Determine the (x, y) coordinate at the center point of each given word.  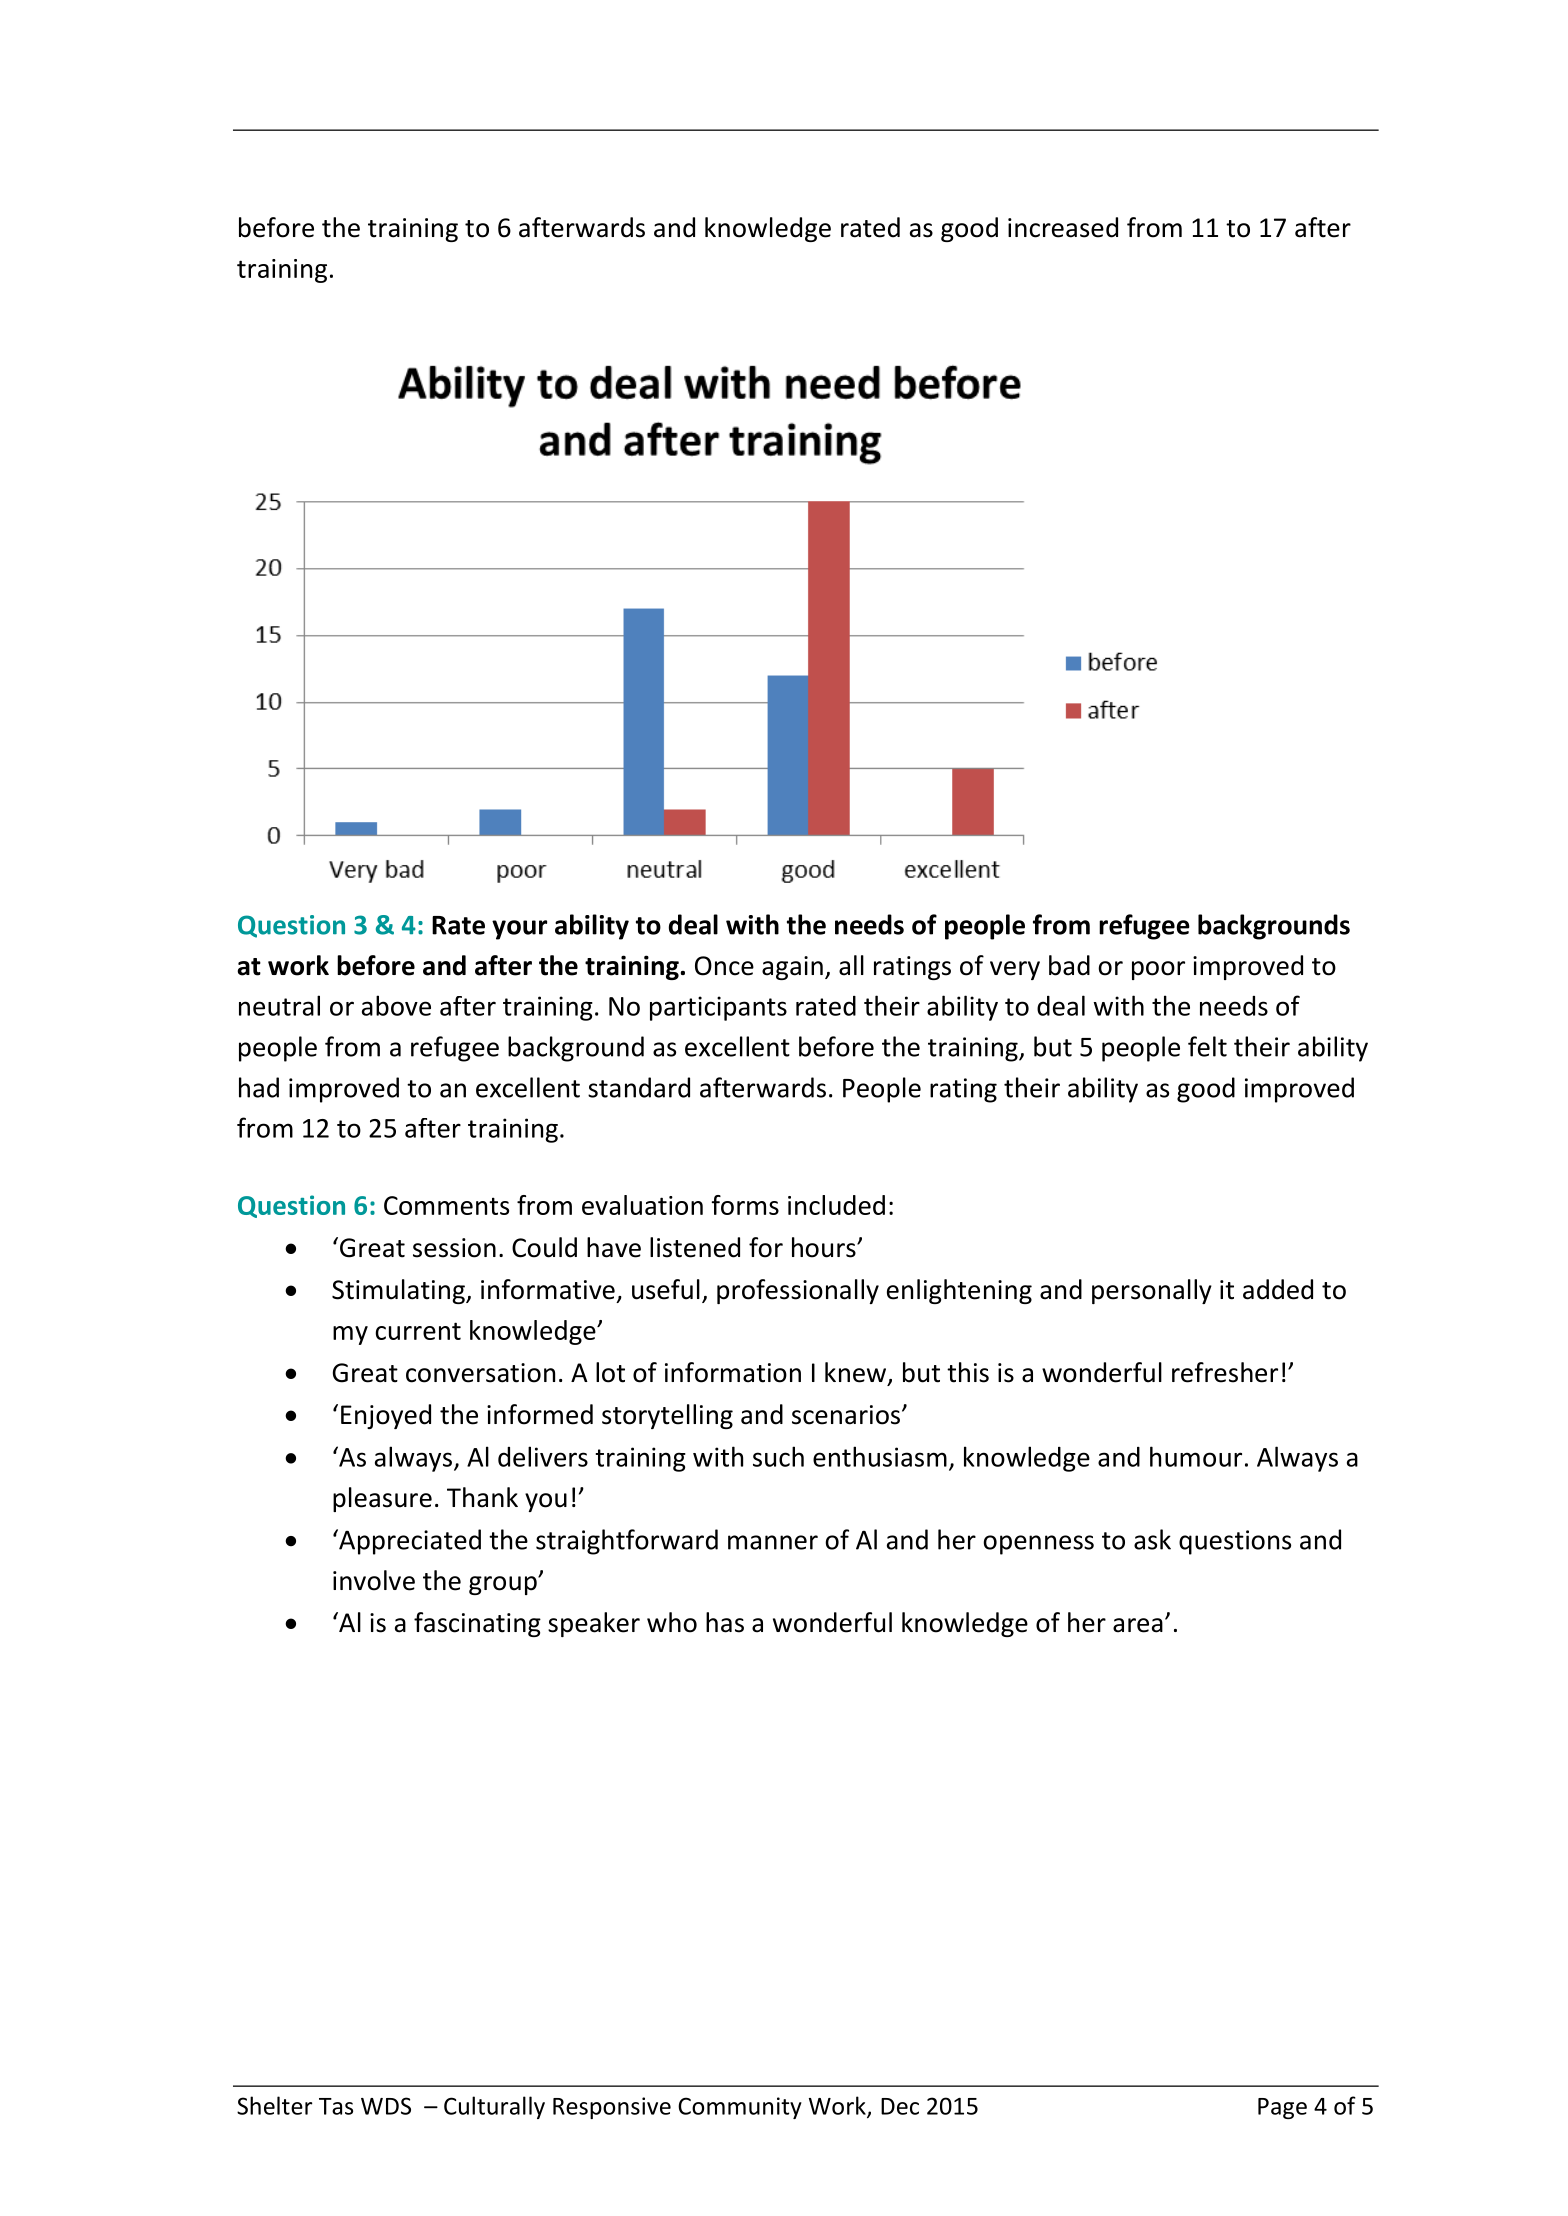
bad (1069, 965)
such (778, 1456)
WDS (386, 2106)
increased (1063, 227)
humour (1196, 1456)
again (792, 968)
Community (740, 2108)
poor (1158, 970)
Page (1282, 2108)
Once (724, 966)
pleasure (382, 1499)
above (396, 1005)
